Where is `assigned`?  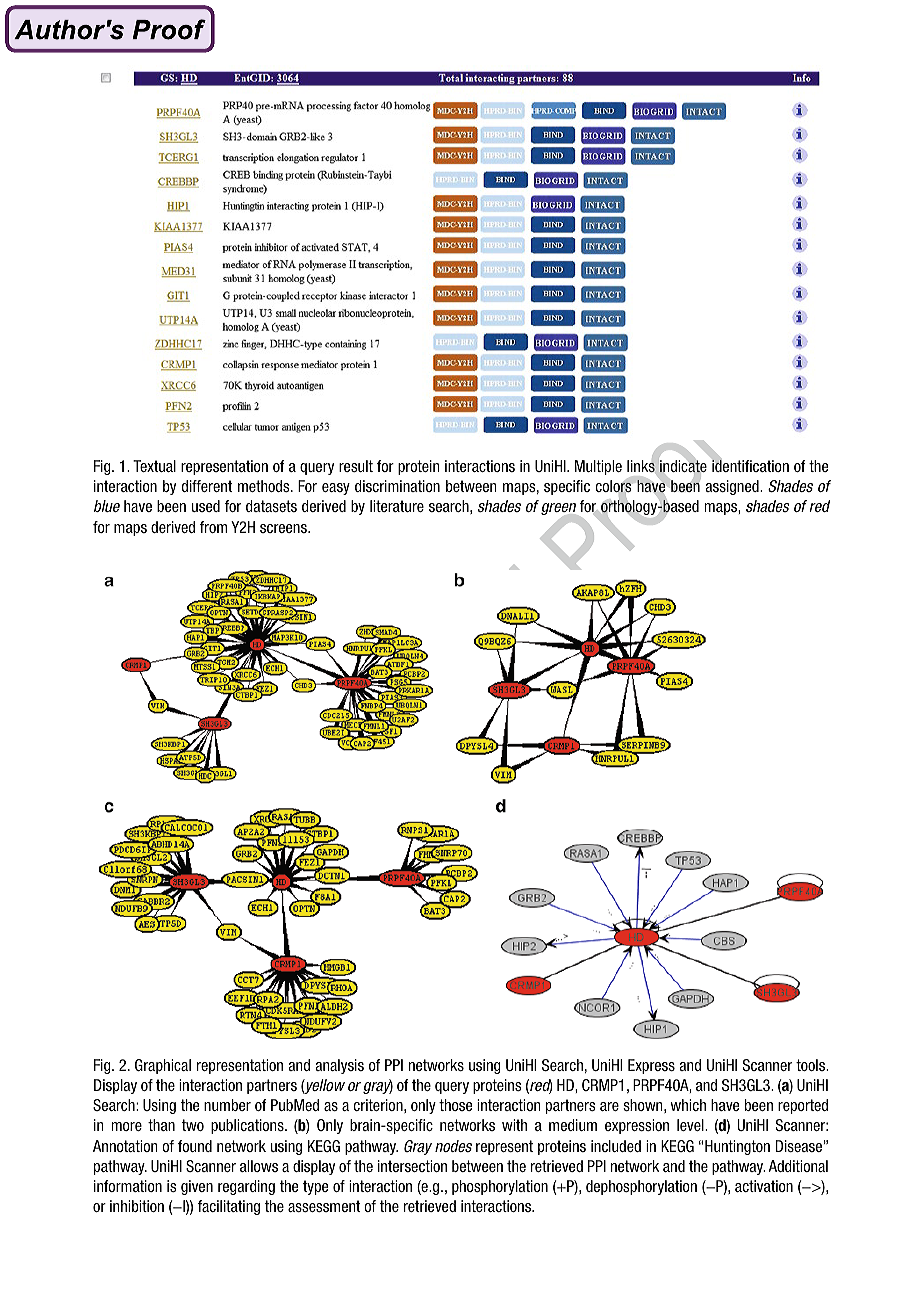 assigned is located at coordinates (733, 487).
